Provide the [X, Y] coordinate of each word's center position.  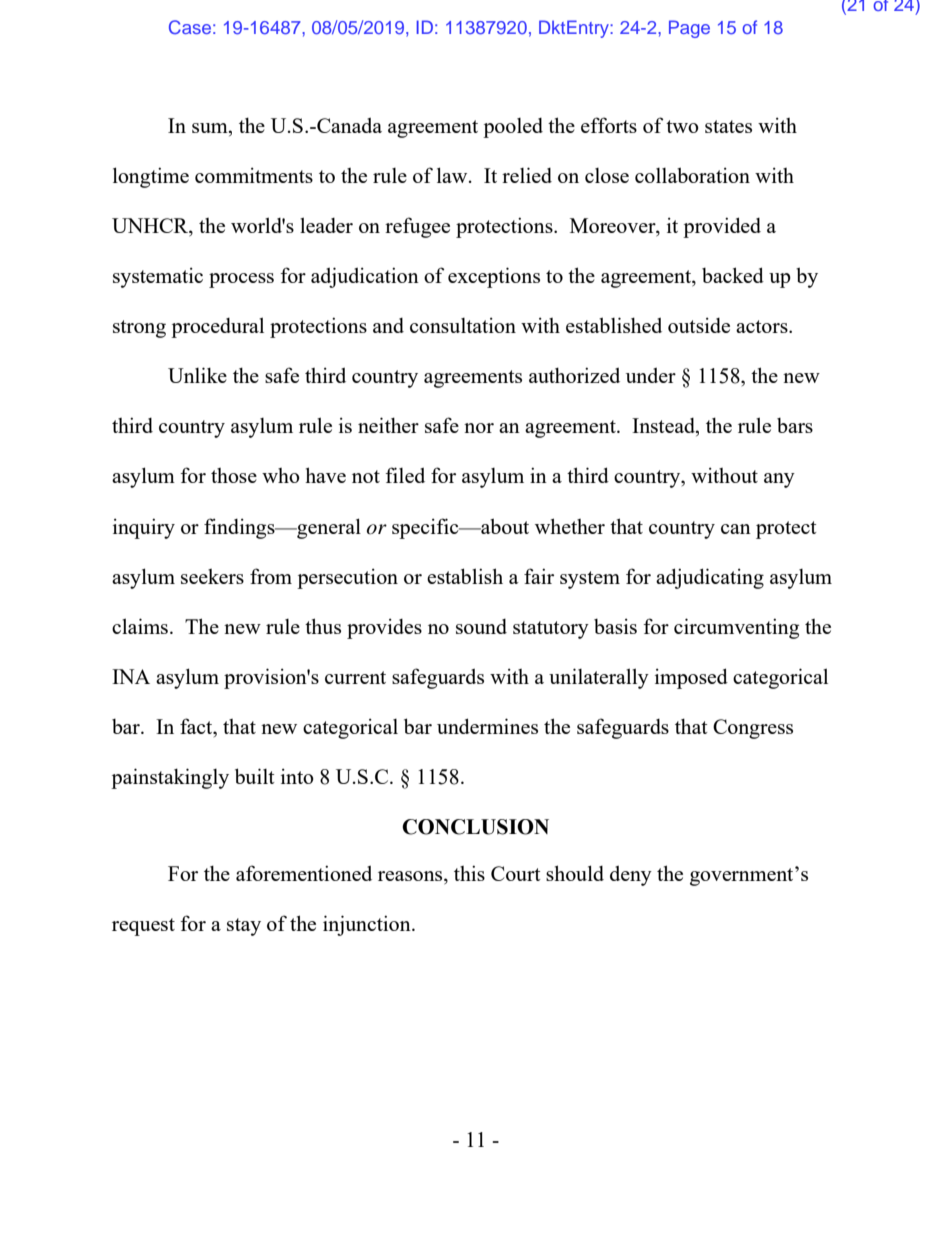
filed [405, 475]
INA [131, 676]
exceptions [494, 277]
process [241, 280]
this [469, 873]
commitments [254, 175]
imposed [691, 678]
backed [733, 275]
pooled [513, 128]
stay [244, 927]
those [234, 475]
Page [689, 29]
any [779, 480]
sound [481, 626]
